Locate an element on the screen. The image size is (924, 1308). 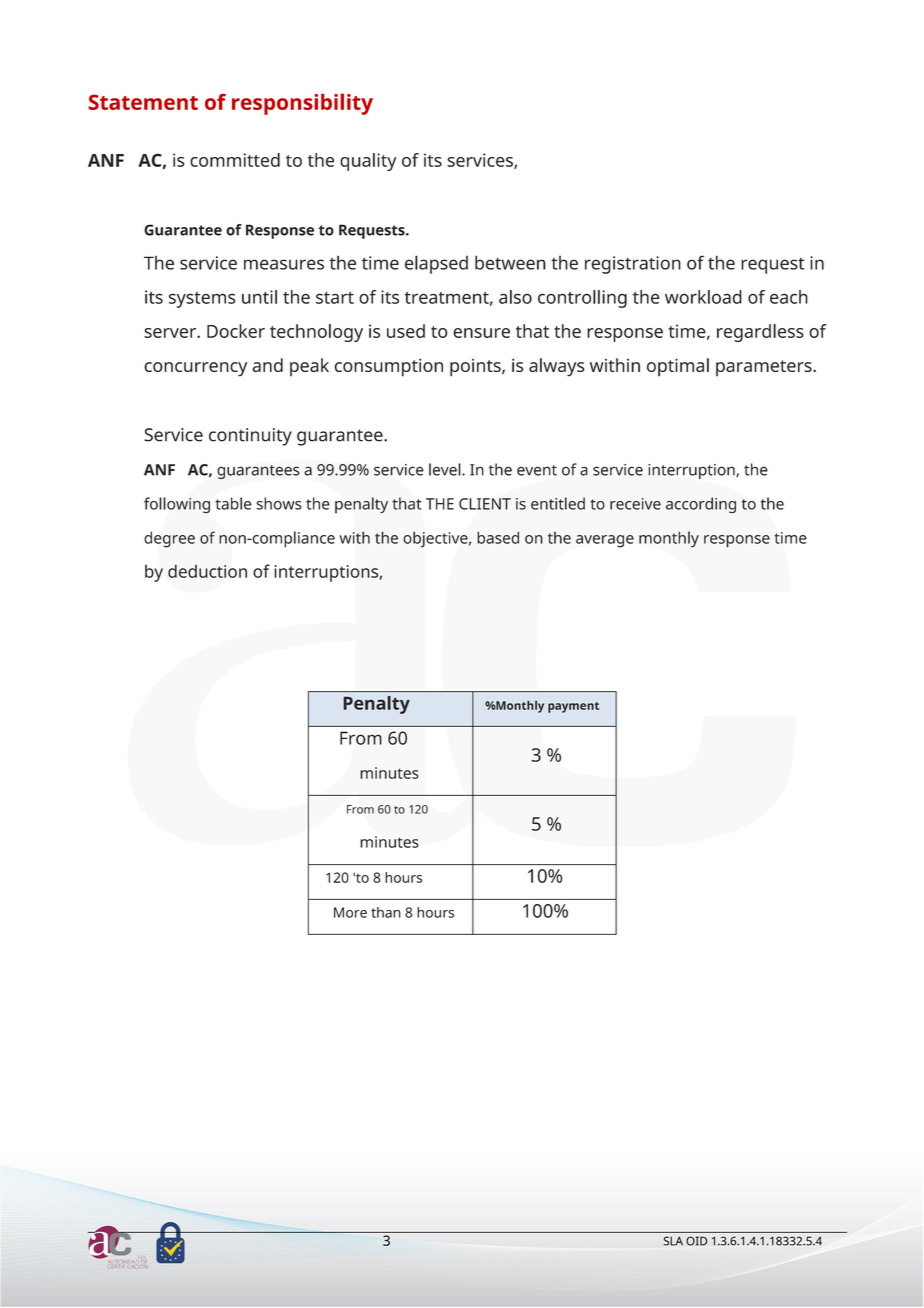
than is located at coordinates (386, 912).
